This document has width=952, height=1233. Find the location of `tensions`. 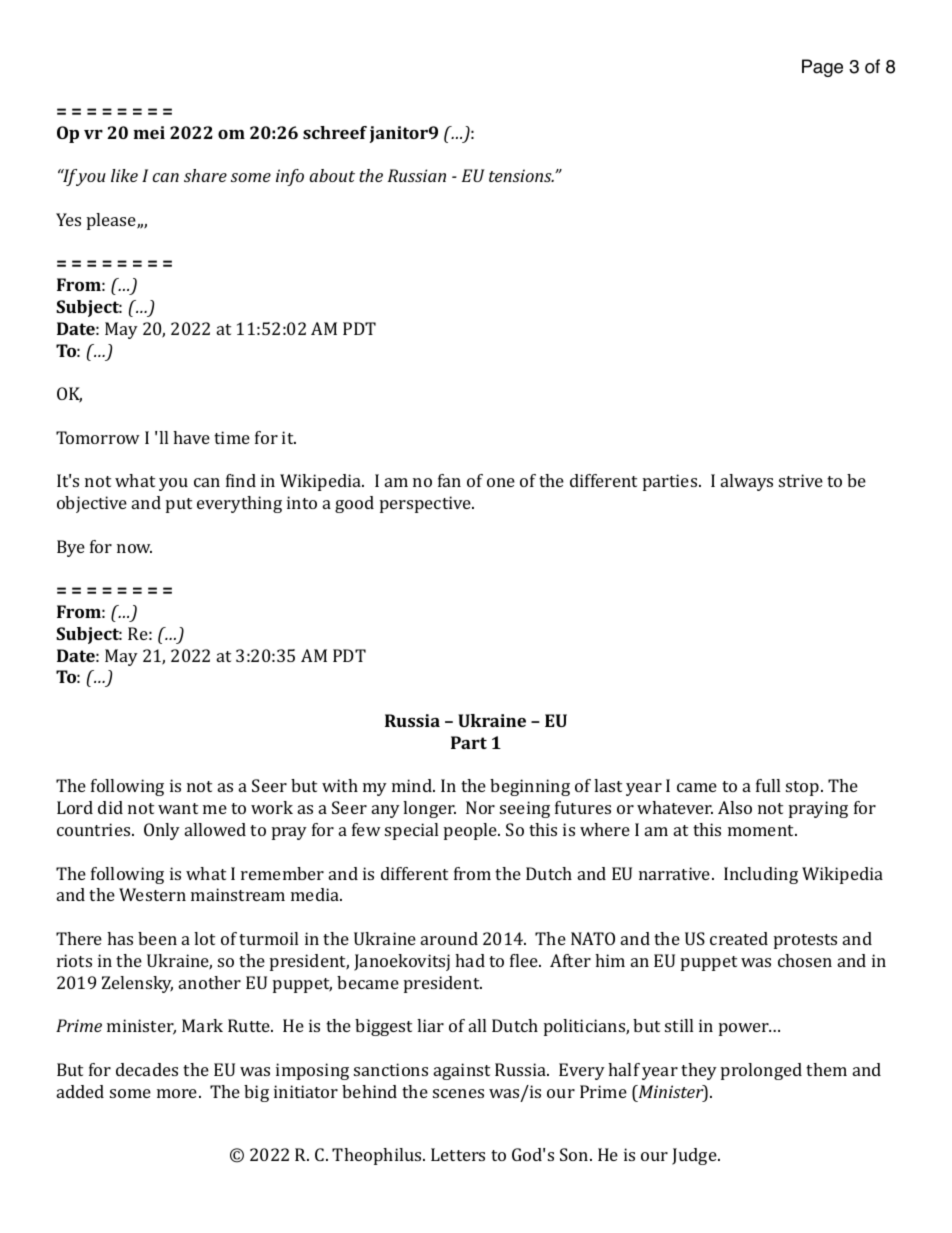

tensions is located at coordinates (521, 175).
